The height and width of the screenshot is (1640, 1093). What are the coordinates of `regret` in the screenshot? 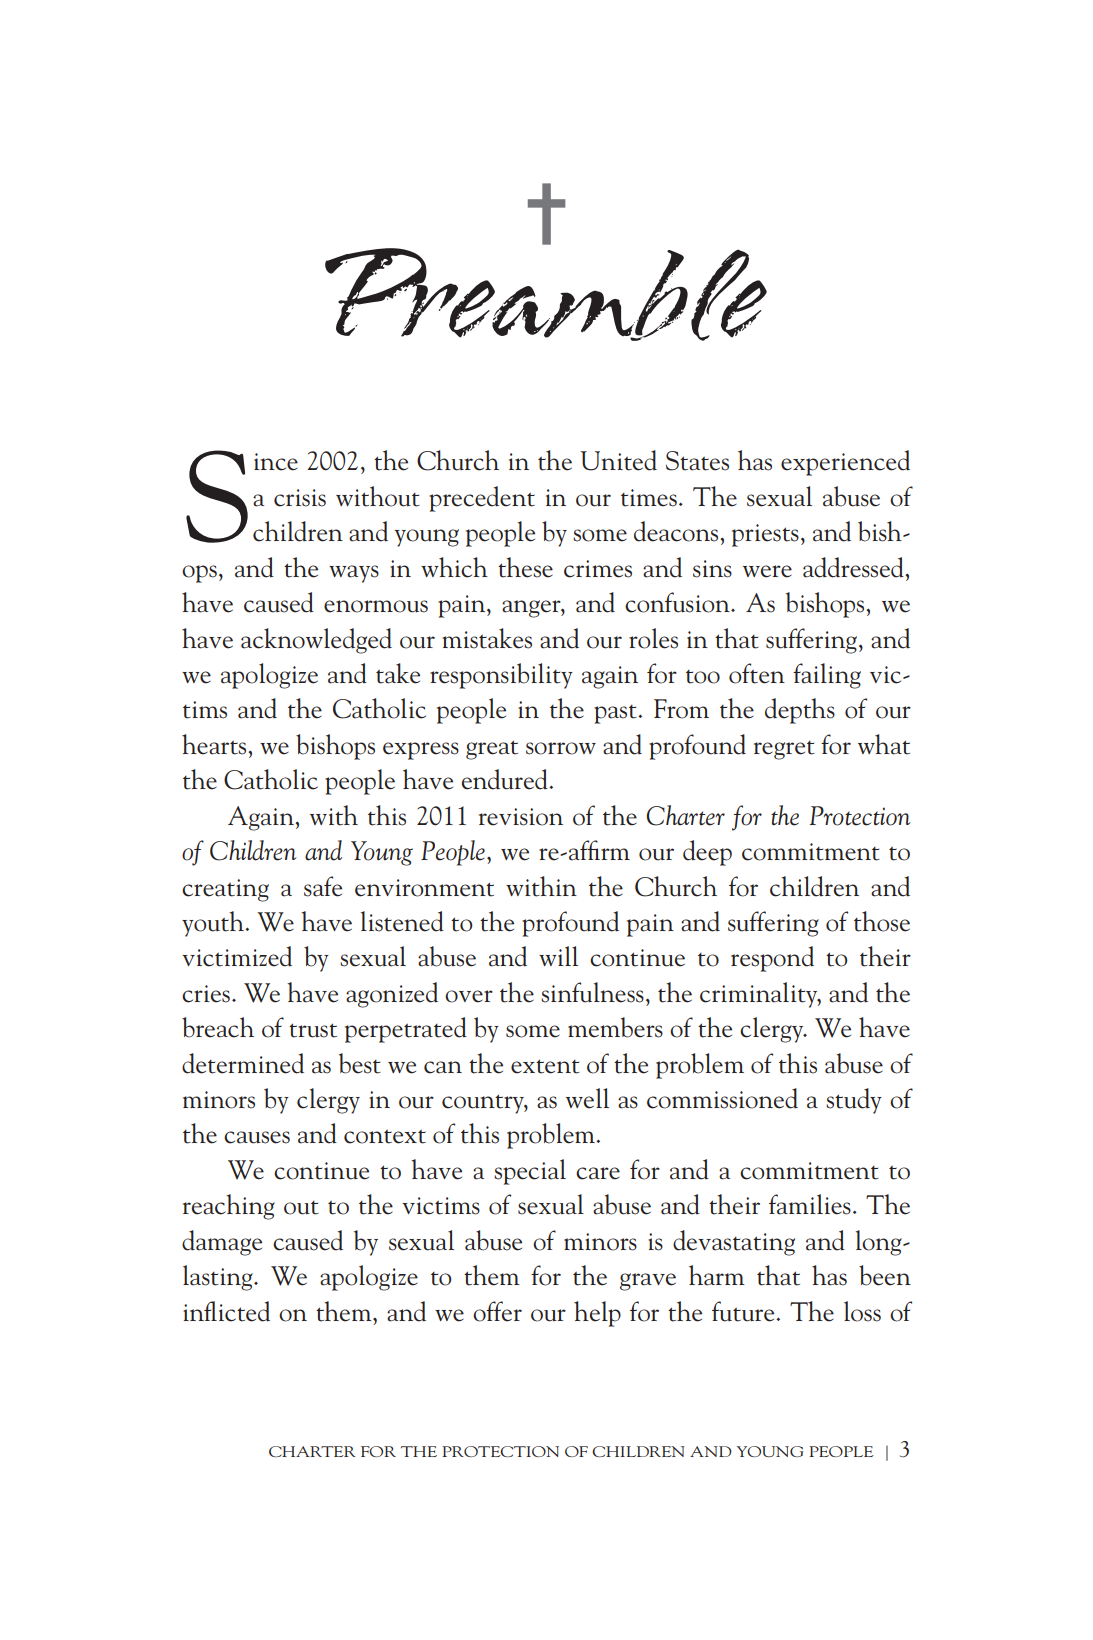 It's located at (784, 750).
